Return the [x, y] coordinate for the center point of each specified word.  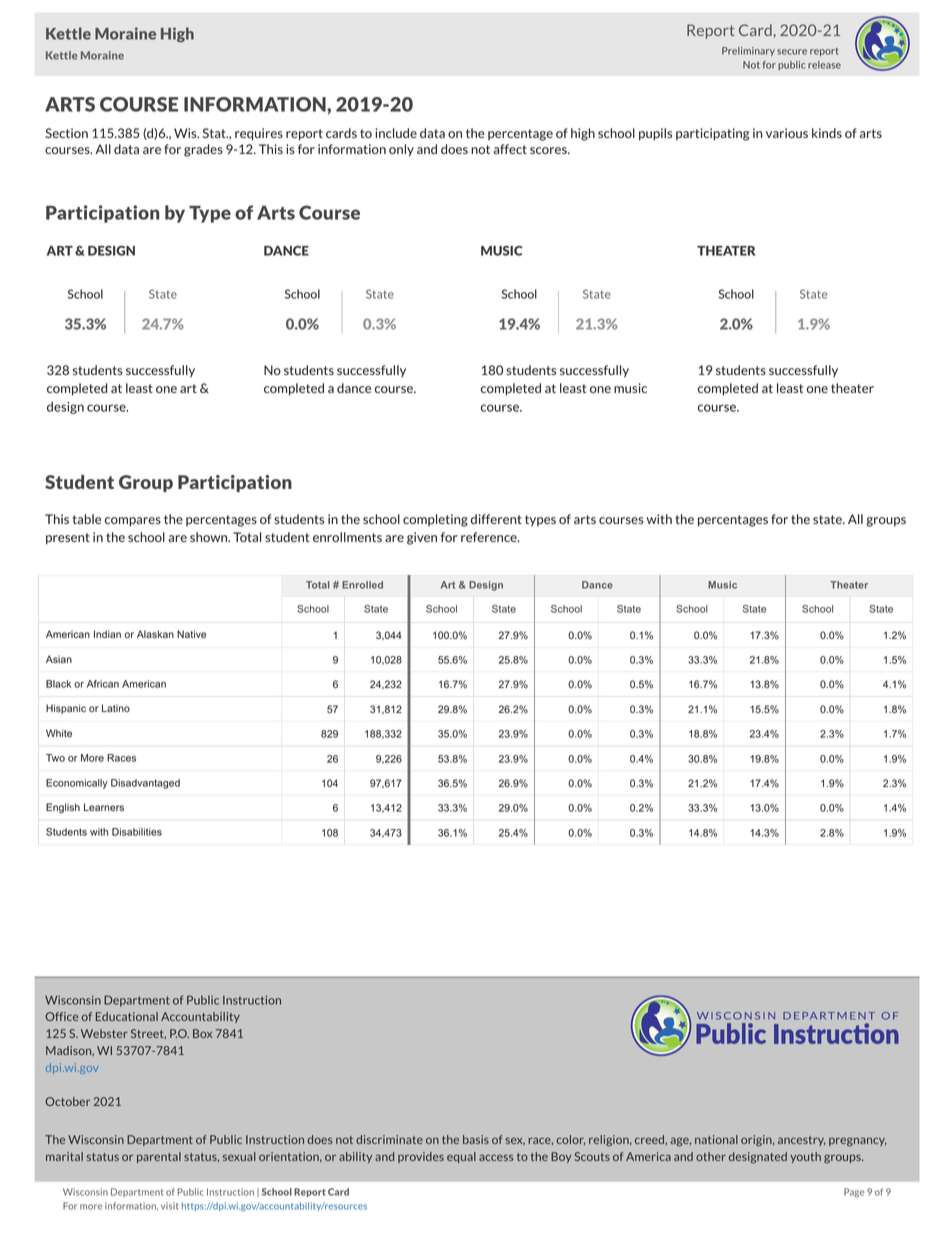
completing [435, 520]
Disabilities [137, 832]
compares [133, 522]
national [716, 1139]
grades [203, 150]
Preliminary [748, 51]
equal [461, 1157]
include [396, 133]
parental [159, 1157]
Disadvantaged [145, 784]
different [496, 519]
